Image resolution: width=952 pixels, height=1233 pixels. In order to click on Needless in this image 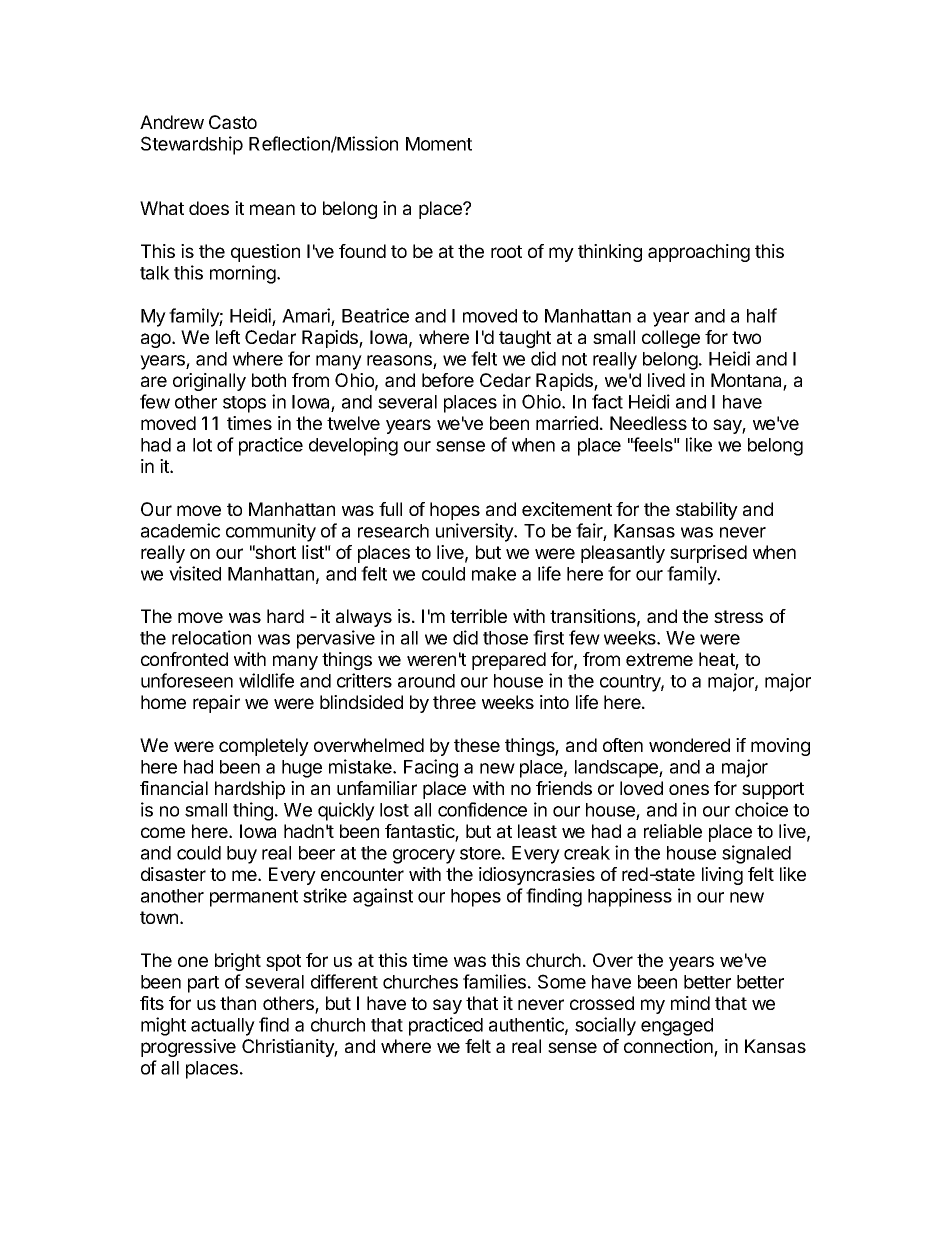, I will do `click(648, 423)`.
